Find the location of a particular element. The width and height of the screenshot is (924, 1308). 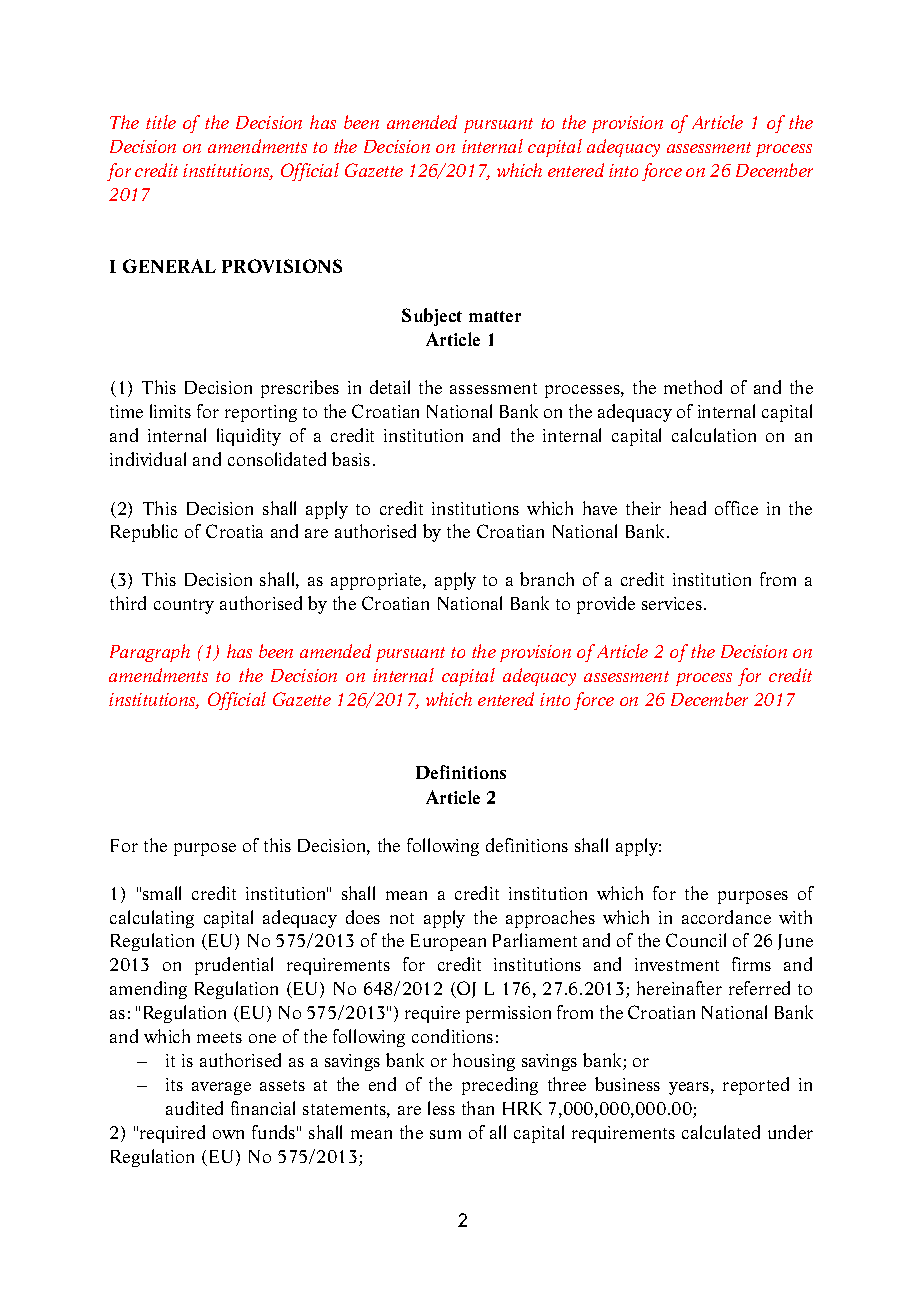

method is located at coordinates (693, 387).
